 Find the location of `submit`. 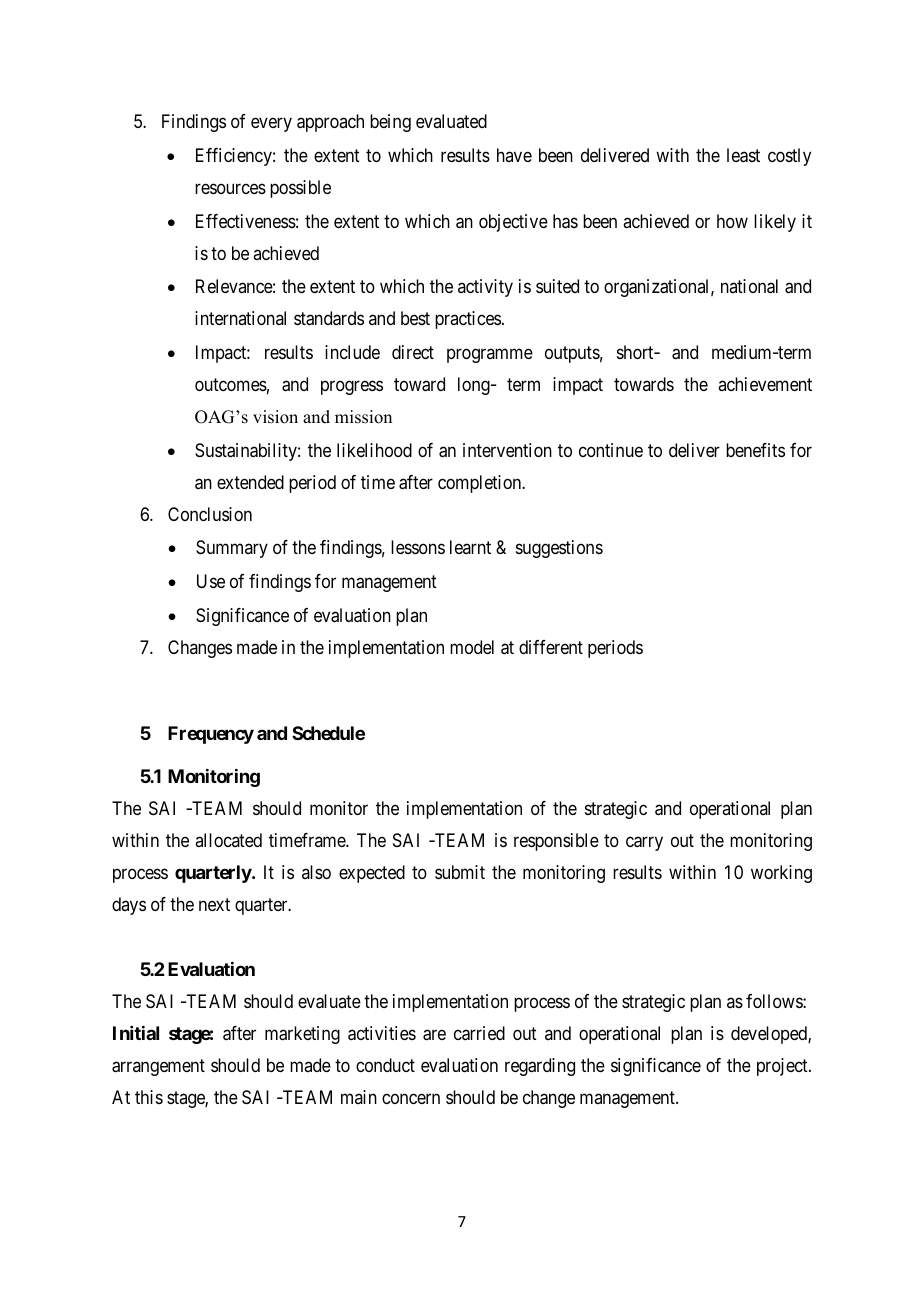

submit is located at coordinates (460, 872).
